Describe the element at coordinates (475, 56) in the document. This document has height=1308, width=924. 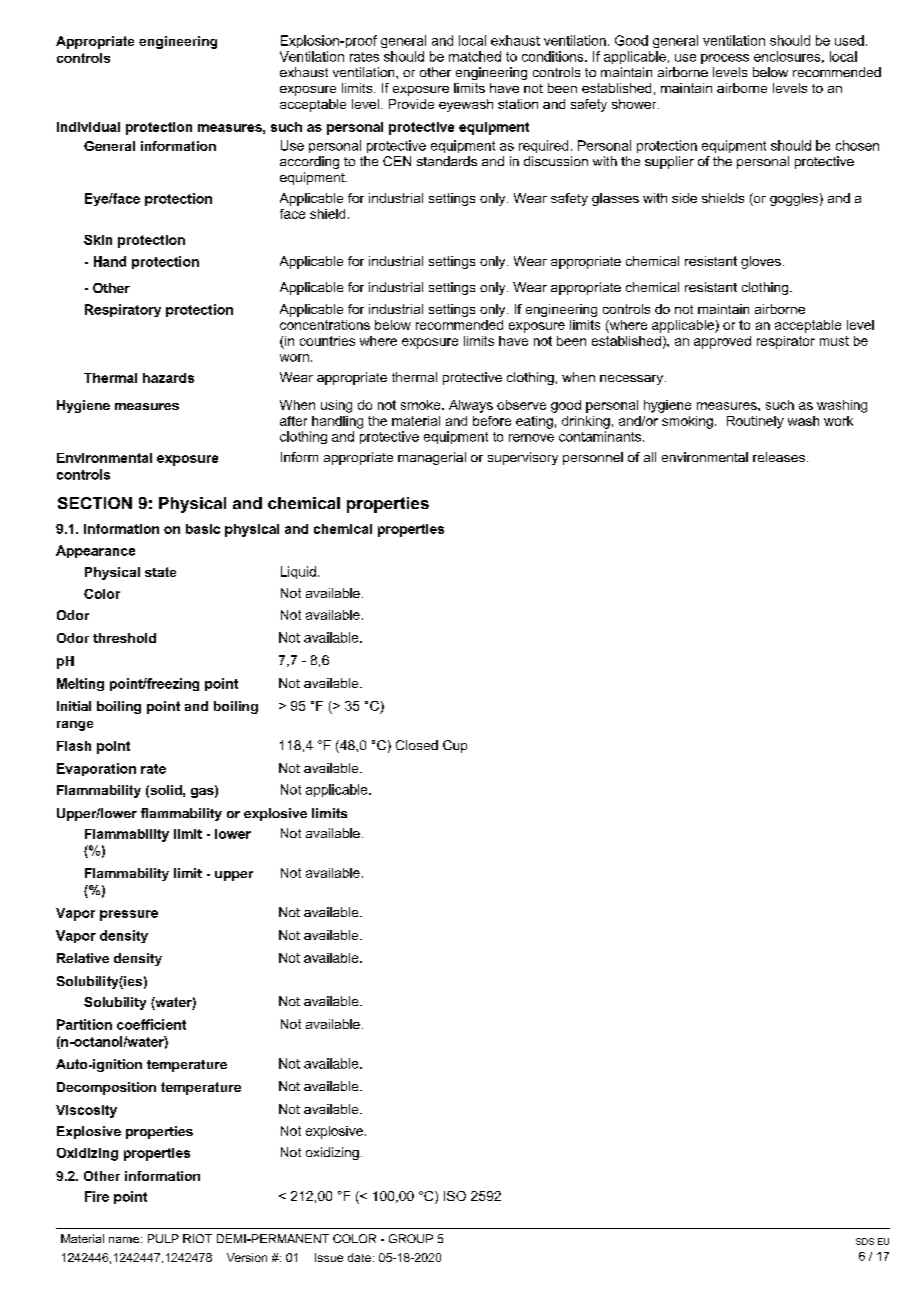
I see `matched` at that location.
